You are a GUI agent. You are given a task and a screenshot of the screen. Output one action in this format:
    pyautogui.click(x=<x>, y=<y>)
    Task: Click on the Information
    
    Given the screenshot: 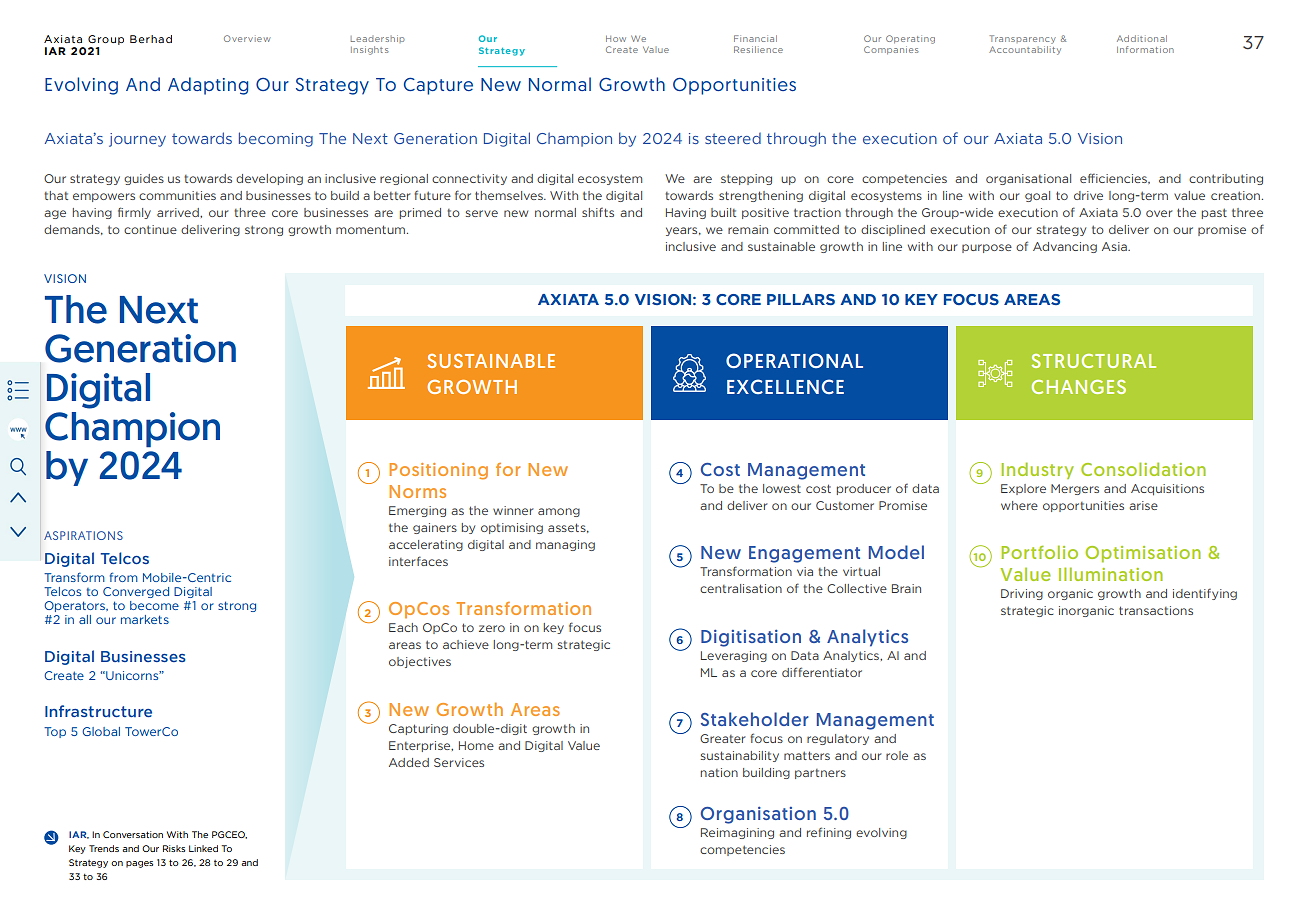 What is the action you would take?
    pyautogui.click(x=1145, y=49)
